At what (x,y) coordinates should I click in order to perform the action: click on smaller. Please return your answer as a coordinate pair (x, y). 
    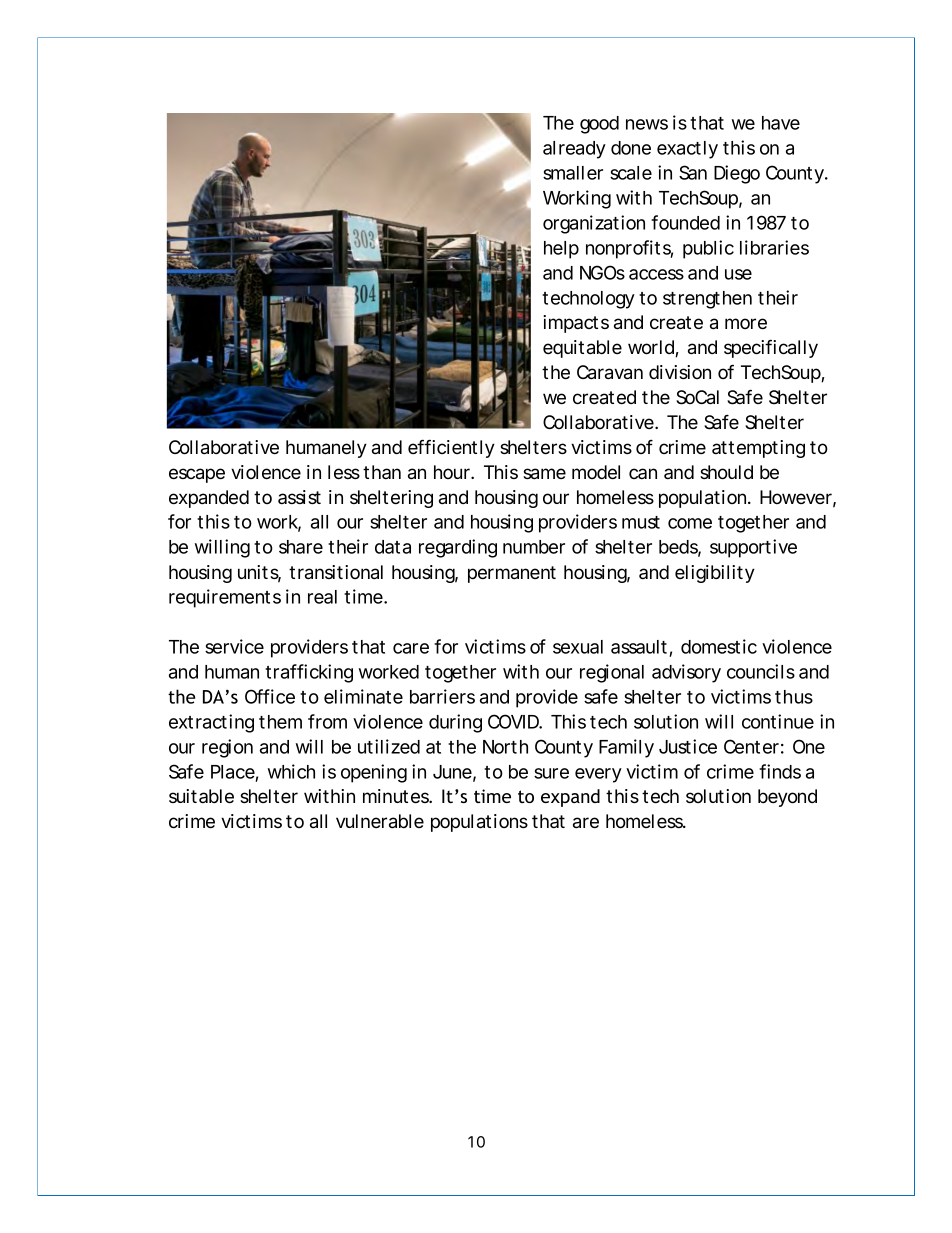
    Looking at the image, I should click on (573, 173).
